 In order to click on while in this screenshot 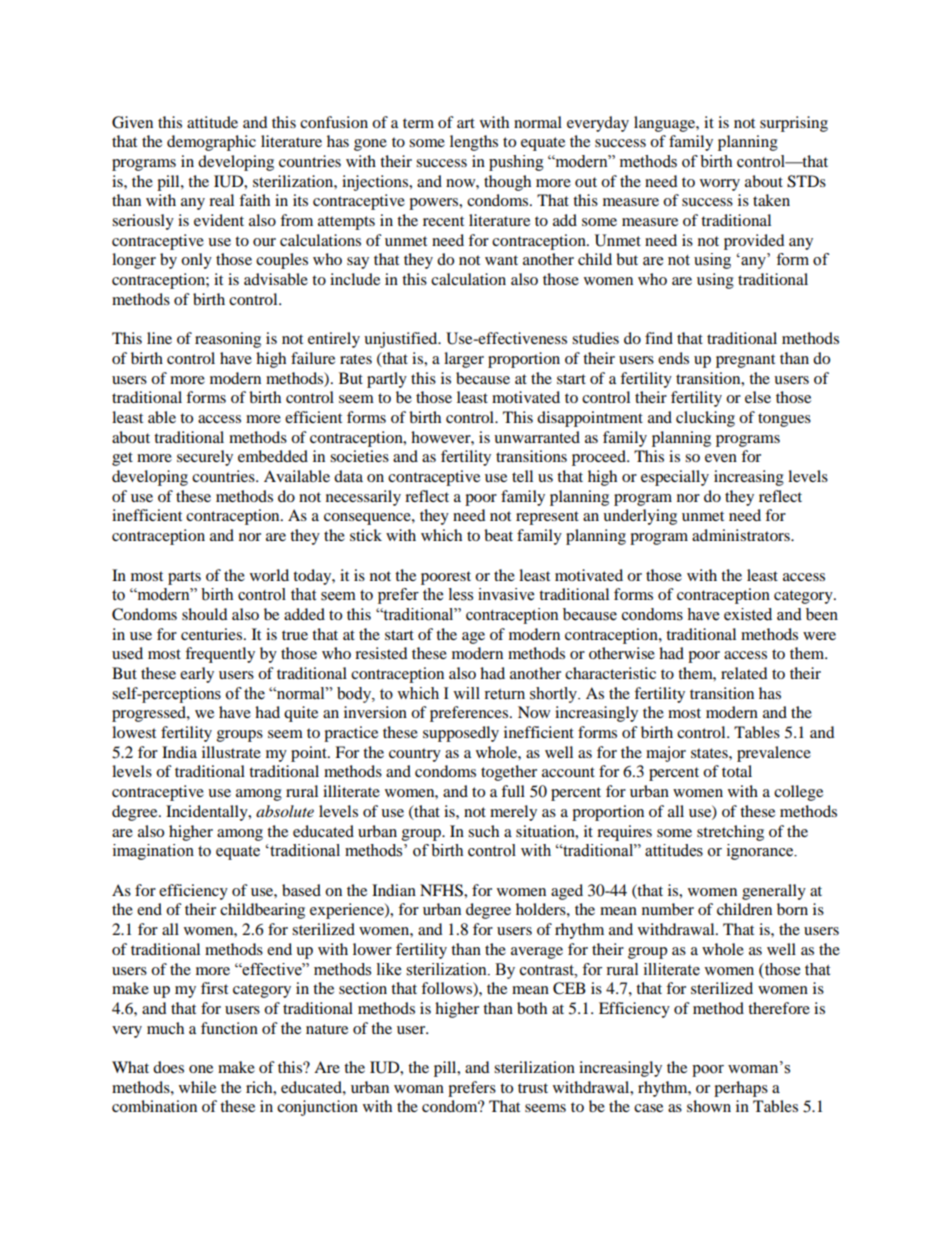, I will do `click(197, 1087)`.
